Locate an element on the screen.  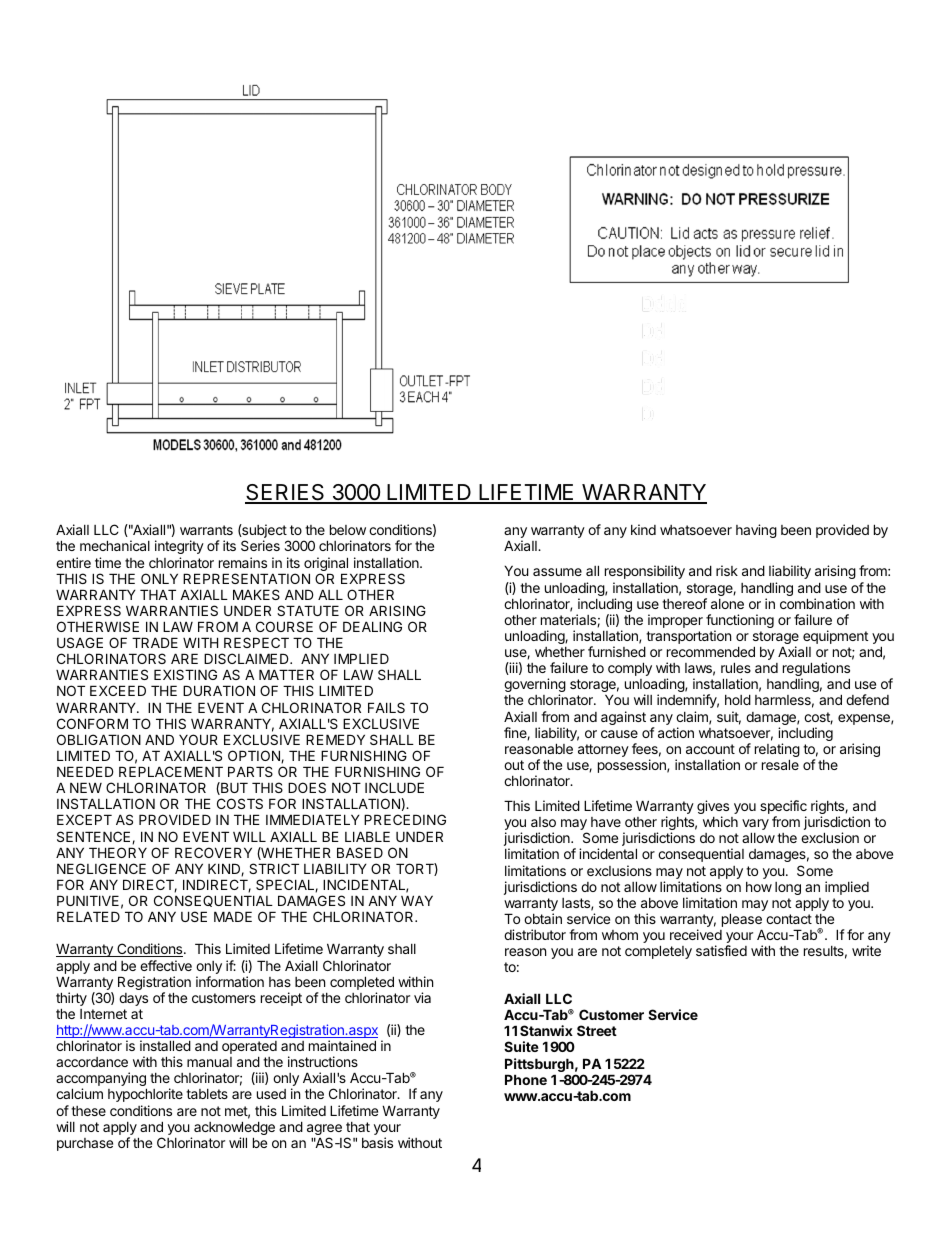
assume is located at coordinates (557, 572).
